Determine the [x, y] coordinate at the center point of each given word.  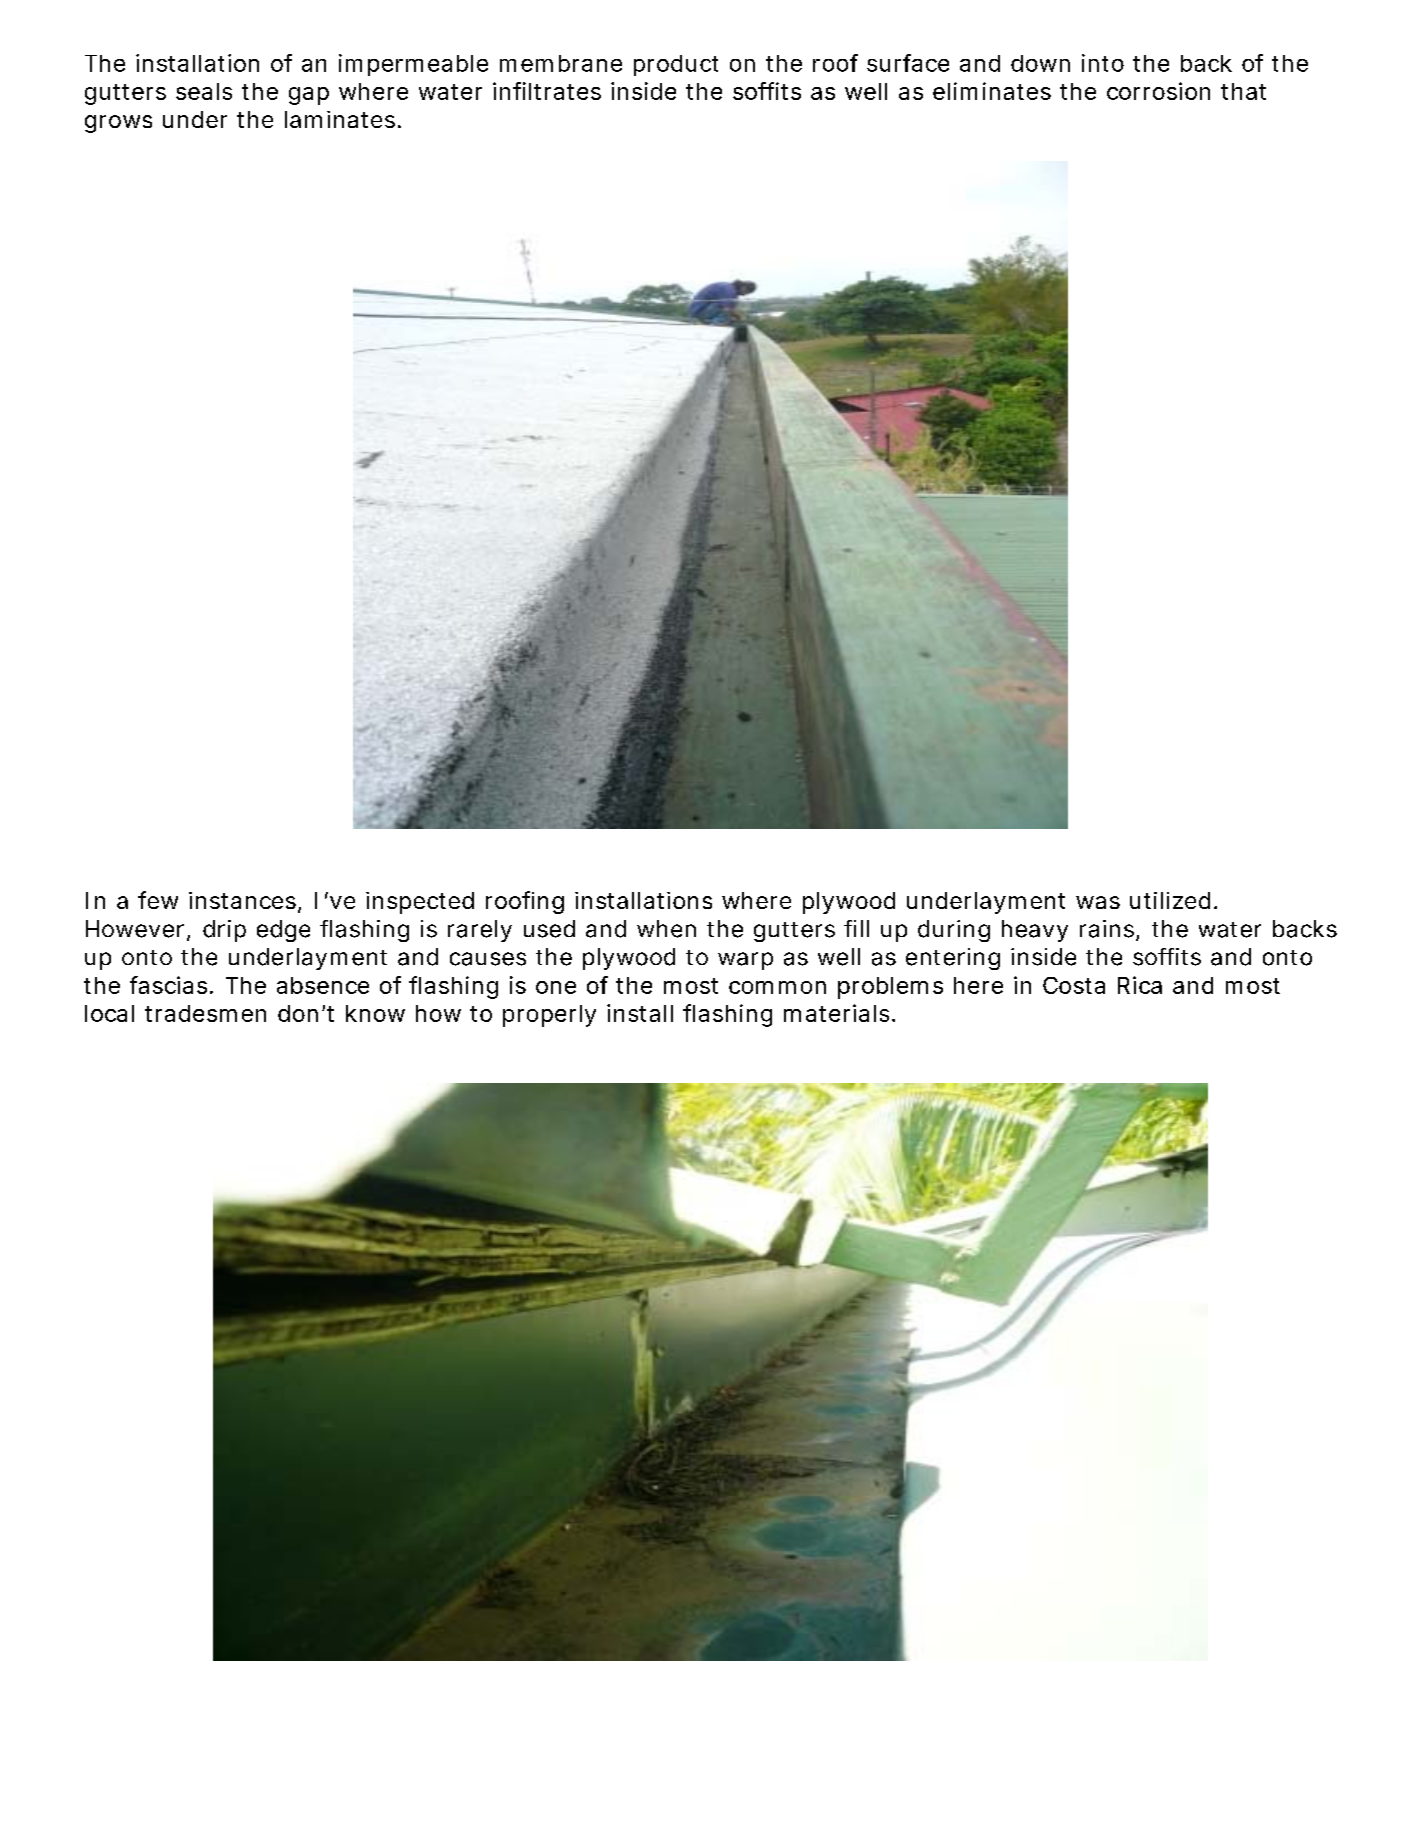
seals [204, 91]
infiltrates [547, 91]
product [676, 65]
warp [745, 961]
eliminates [992, 91]
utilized [1170, 900]
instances [242, 900]
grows [118, 124]
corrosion [1158, 91]
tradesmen [205, 1013]
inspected [420, 903]
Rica [1140, 985]
